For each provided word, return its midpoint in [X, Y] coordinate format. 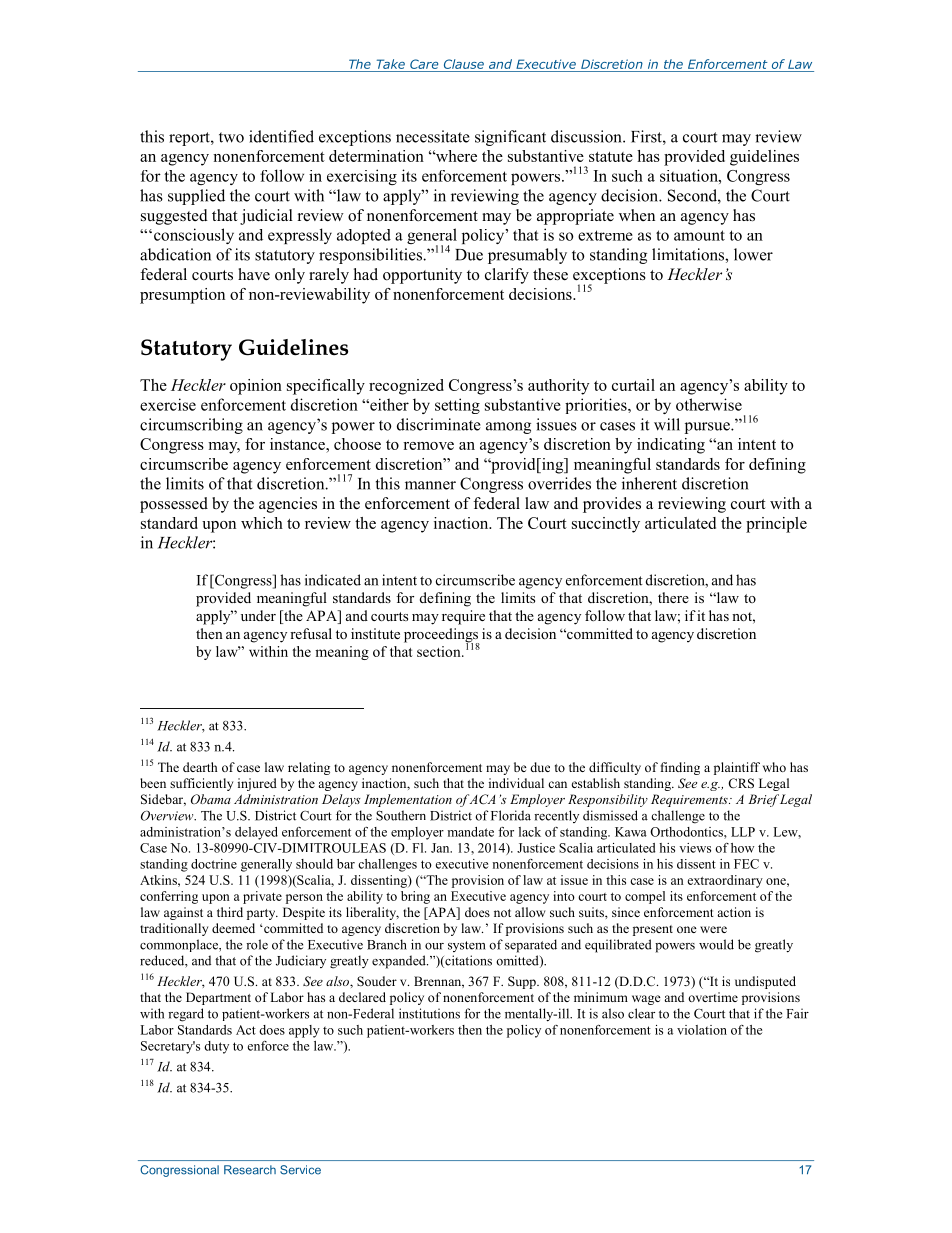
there [673, 597]
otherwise [709, 404]
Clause [464, 64]
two [231, 137]
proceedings [442, 636]
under [258, 615]
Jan [441, 848]
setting [457, 406]
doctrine [214, 864]
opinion [256, 387]
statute [611, 157]
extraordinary [725, 881]
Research [250, 1170]
